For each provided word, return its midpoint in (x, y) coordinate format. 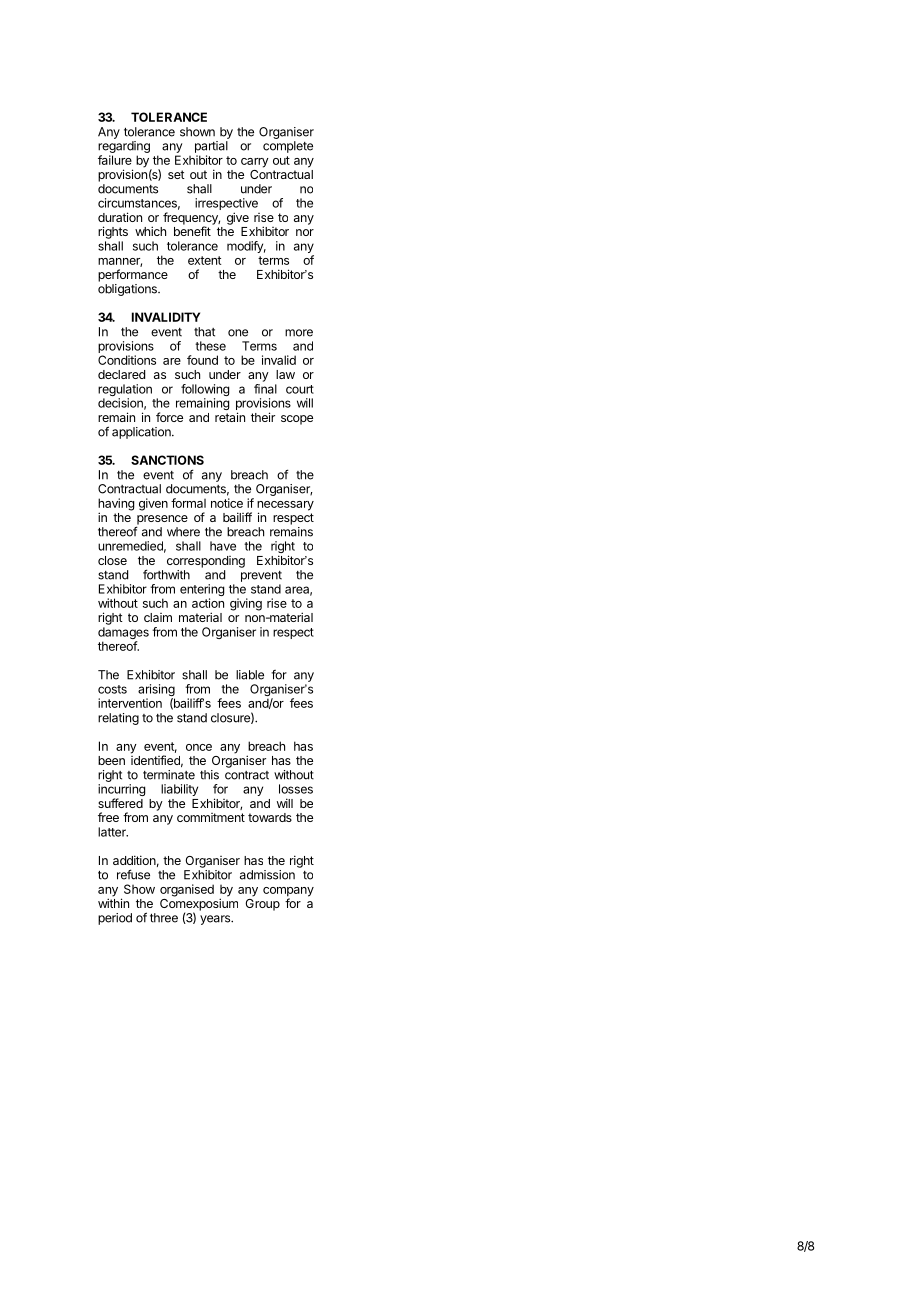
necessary (285, 507)
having (116, 505)
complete (288, 147)
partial (211, 147)
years (216, 920)
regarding (124, 147)
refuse (133, 874)
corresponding (206, 562)
